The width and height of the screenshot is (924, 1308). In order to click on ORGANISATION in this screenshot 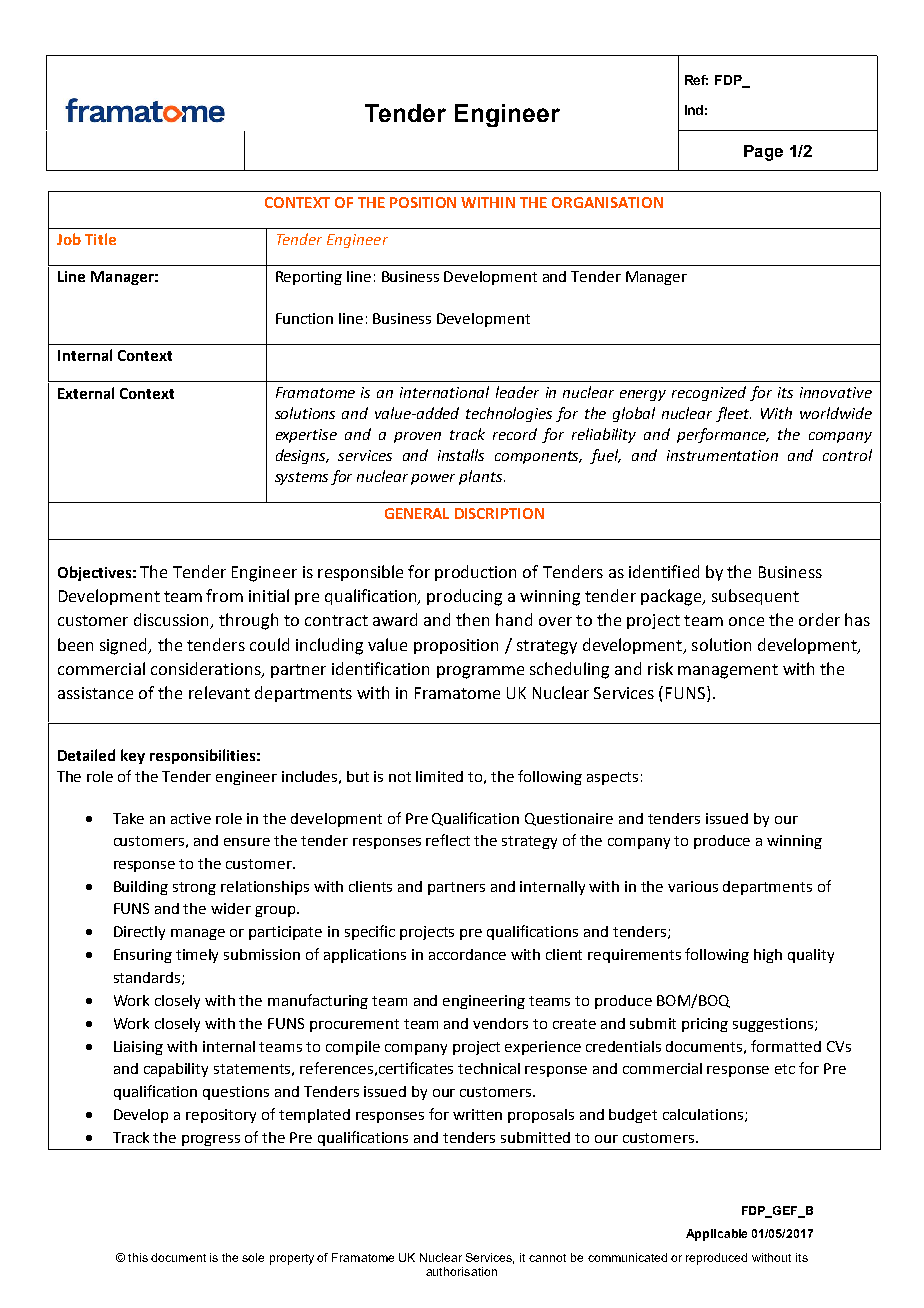, I will do `click(607, 202)`.
